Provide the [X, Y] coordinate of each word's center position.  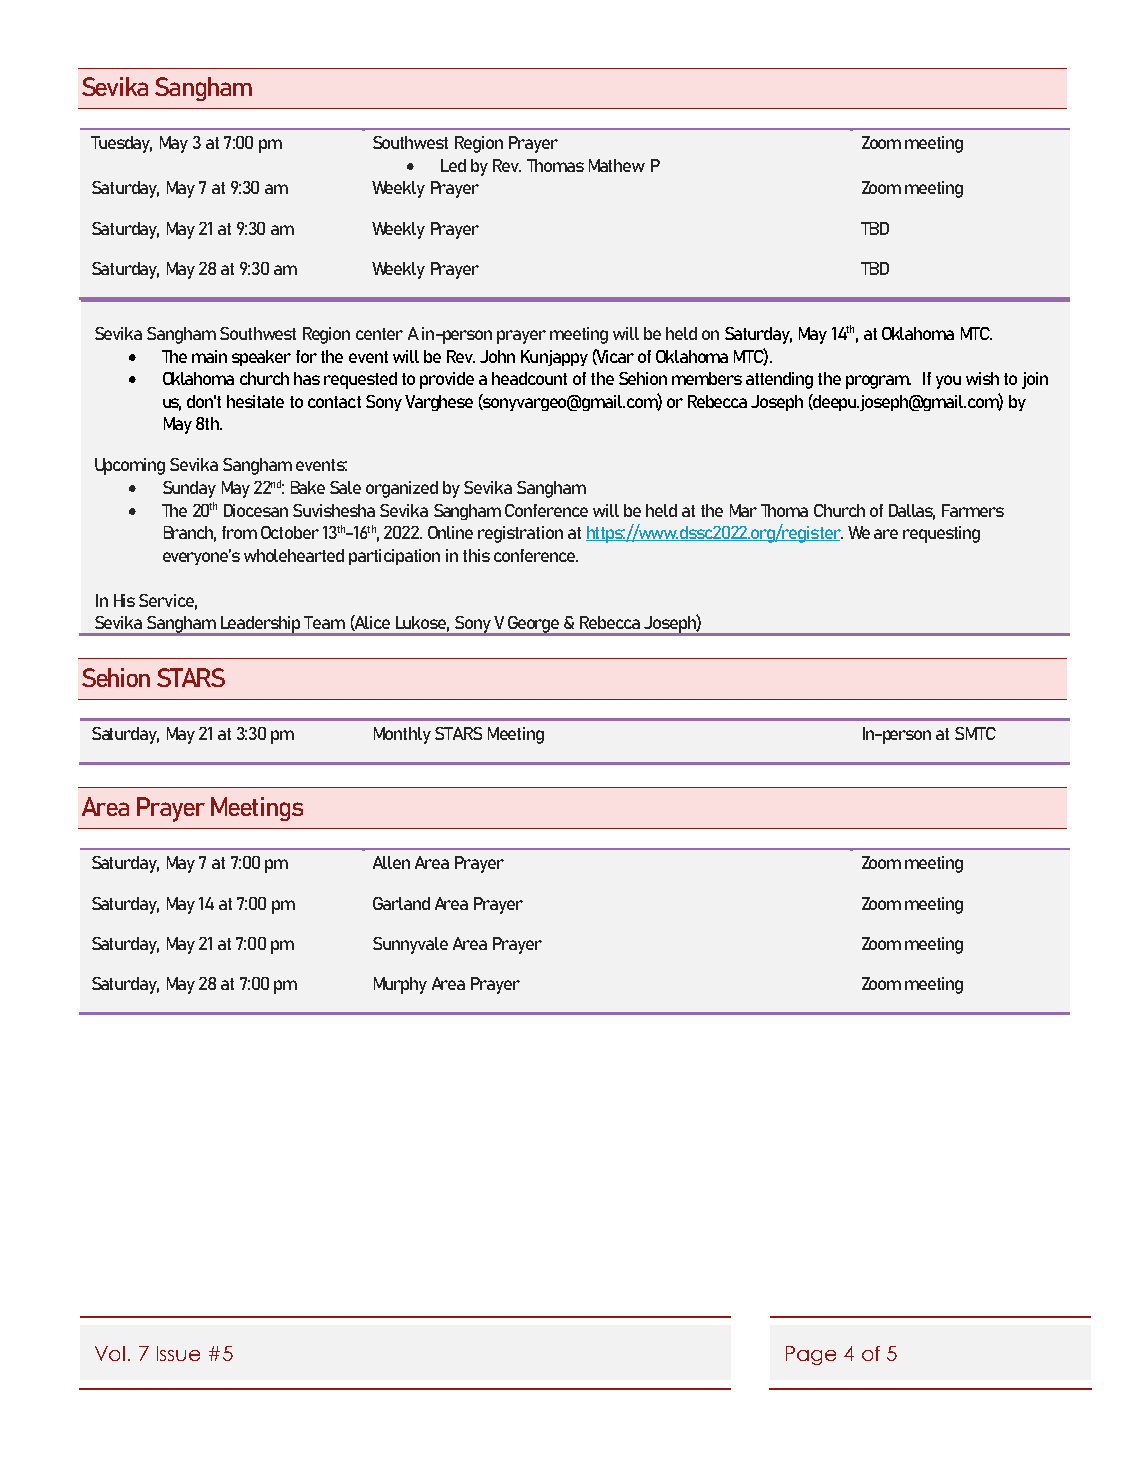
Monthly [402, 735]
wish [982, 378]
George [534, 625]
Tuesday [121, 144]
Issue [178, 1353]
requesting [941, 534]
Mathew [617, 165]
